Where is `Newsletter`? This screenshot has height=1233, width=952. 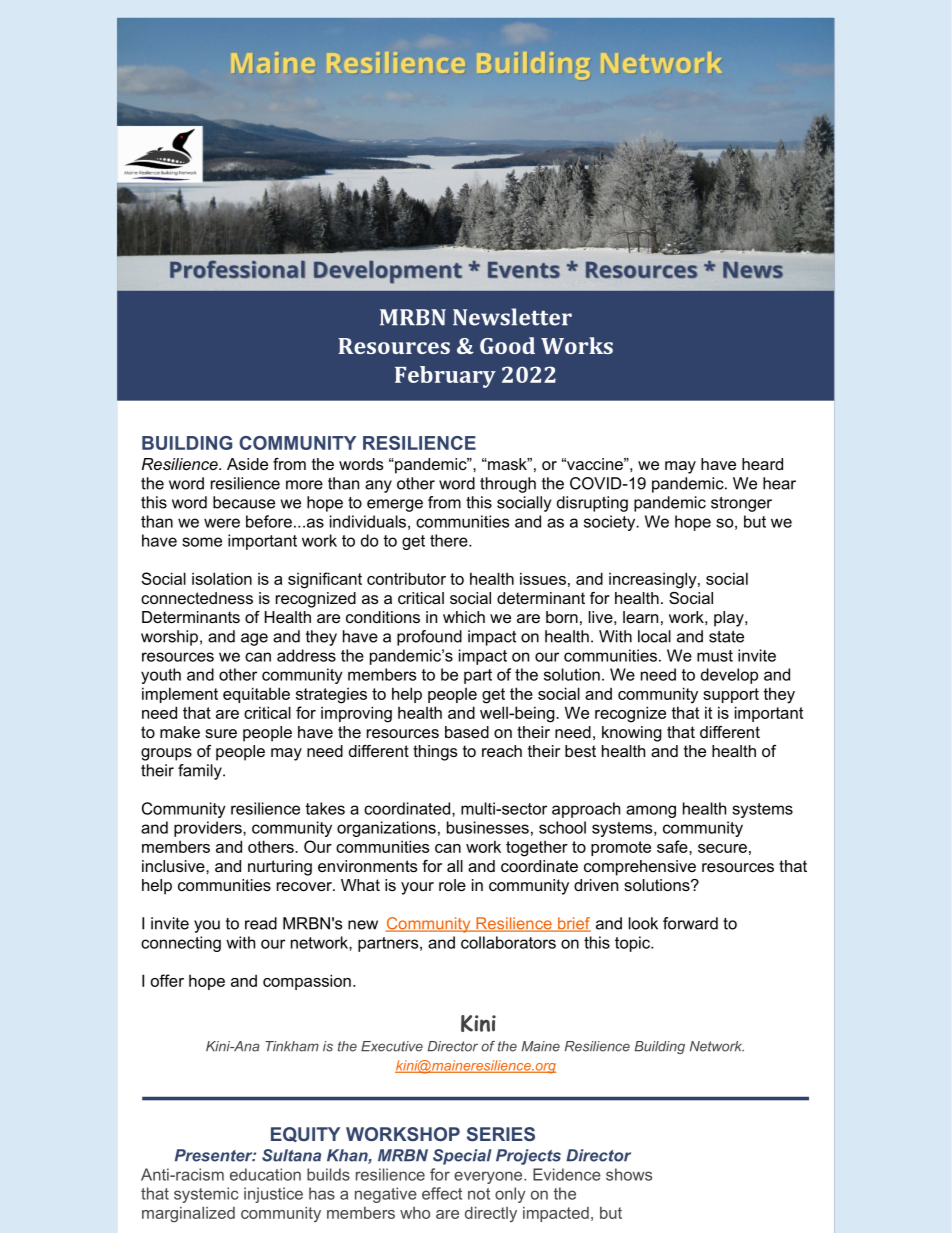 Newsletter is located at coordinates (512, 317).
